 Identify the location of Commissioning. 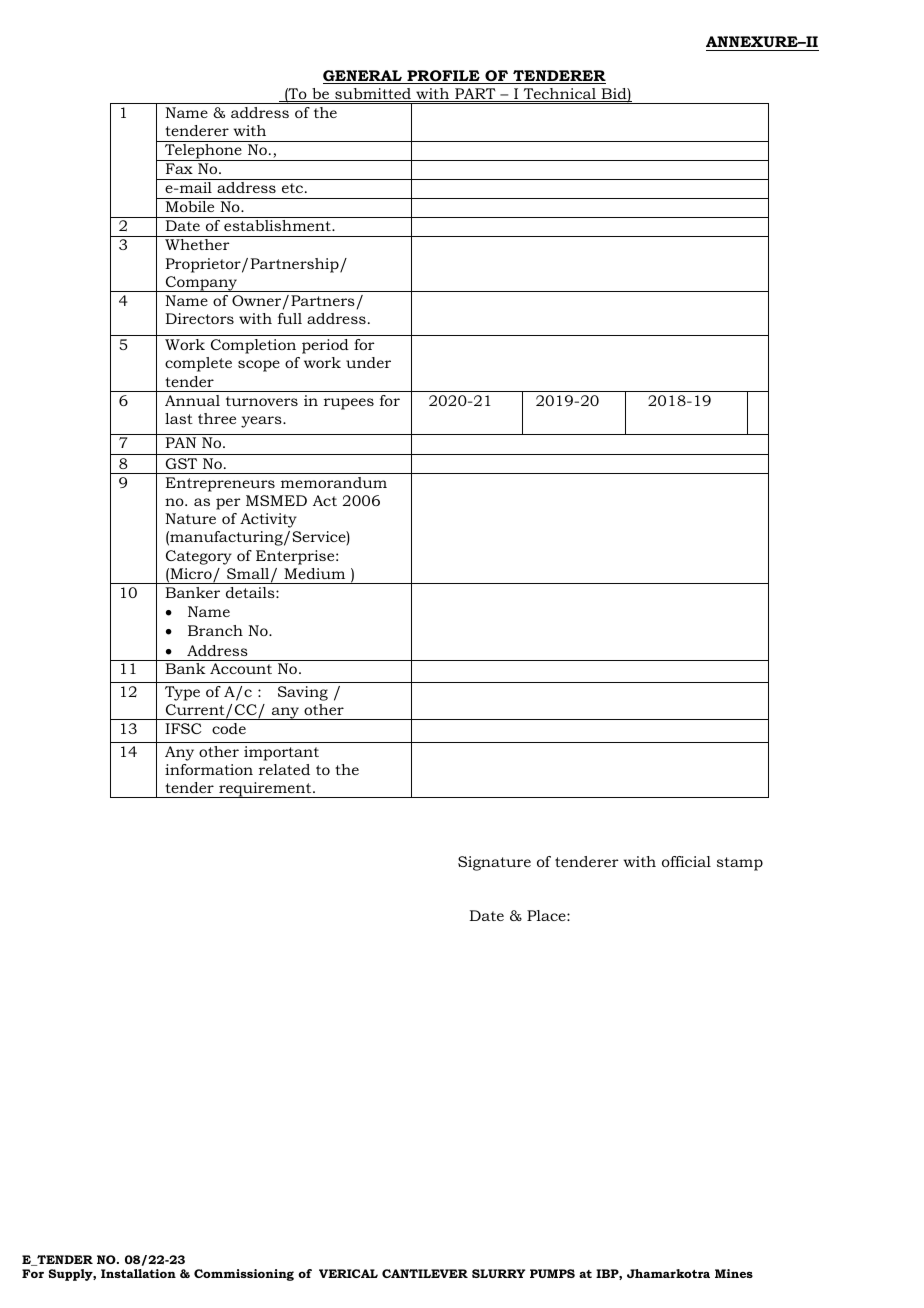
(244, 1275).
